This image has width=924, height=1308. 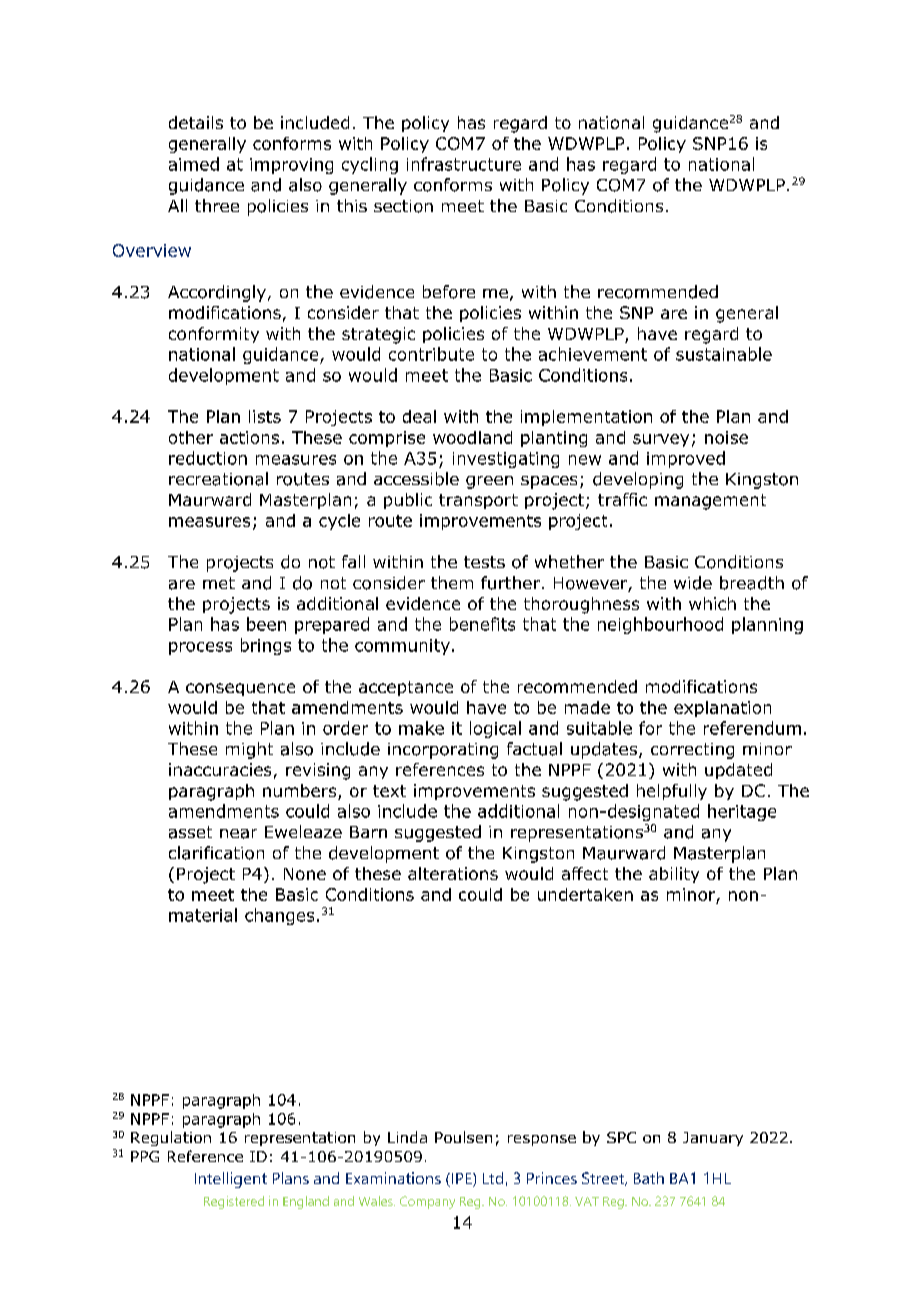 What do you see at coordinates (724, 354) in the image?
I see `sustainable` at bounding box center [724, 354].
